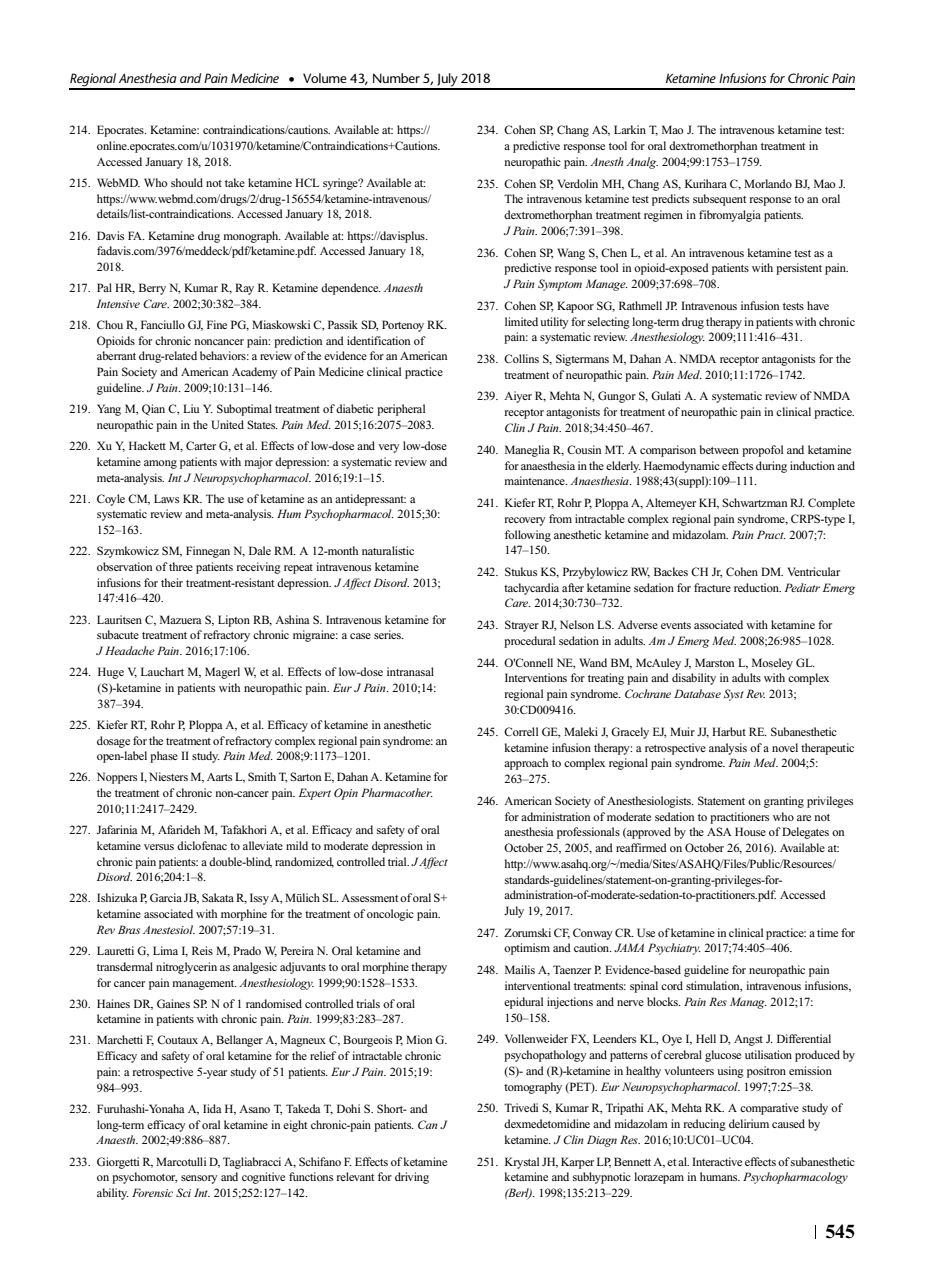 The width and height of the image is (928, 1288). What do you see at coordinates (630, 129) in the image?
I see `Larkin` at bounding box center [630, 129].
